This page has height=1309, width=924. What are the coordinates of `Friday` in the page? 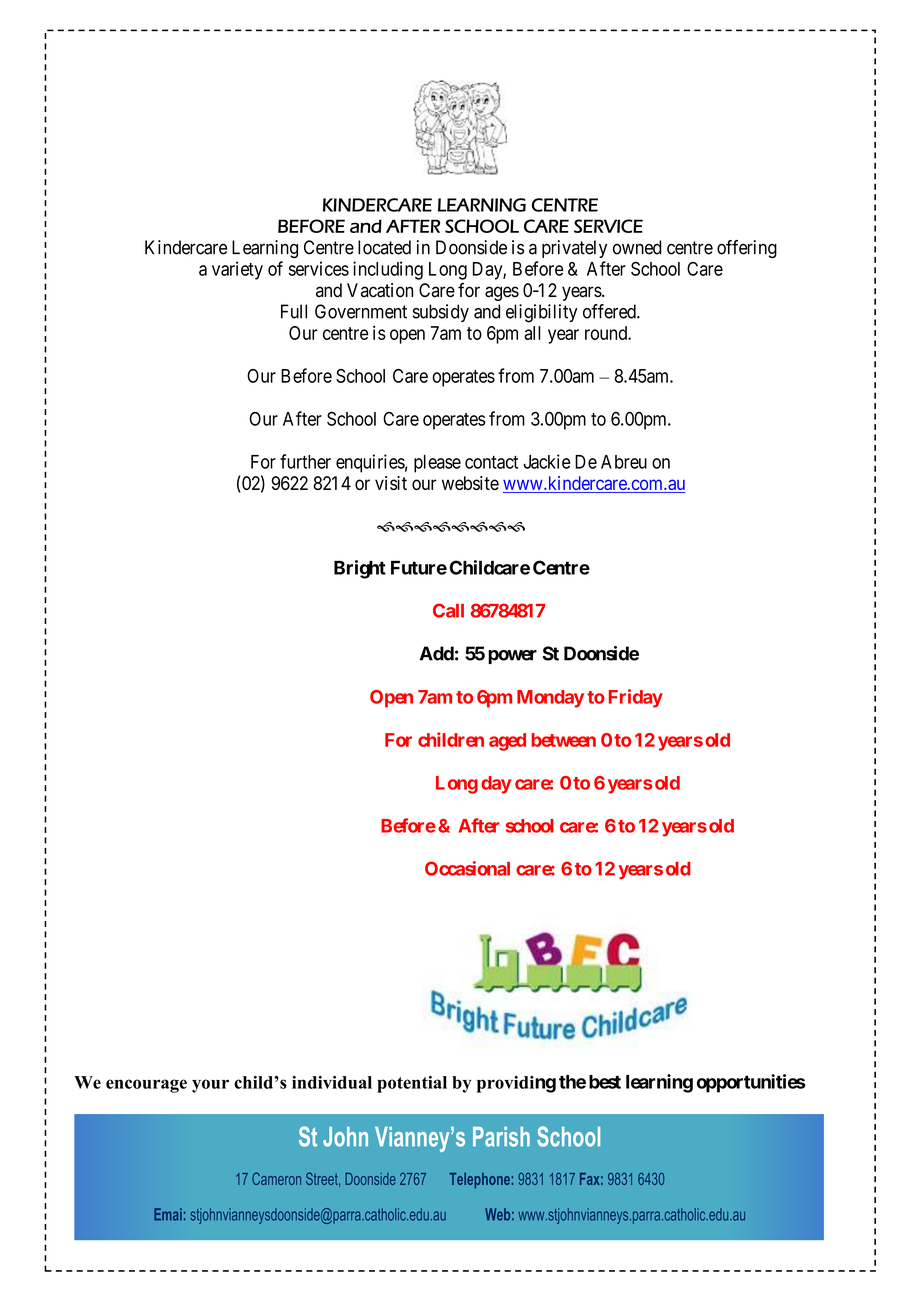 It's located at (636, 698).
